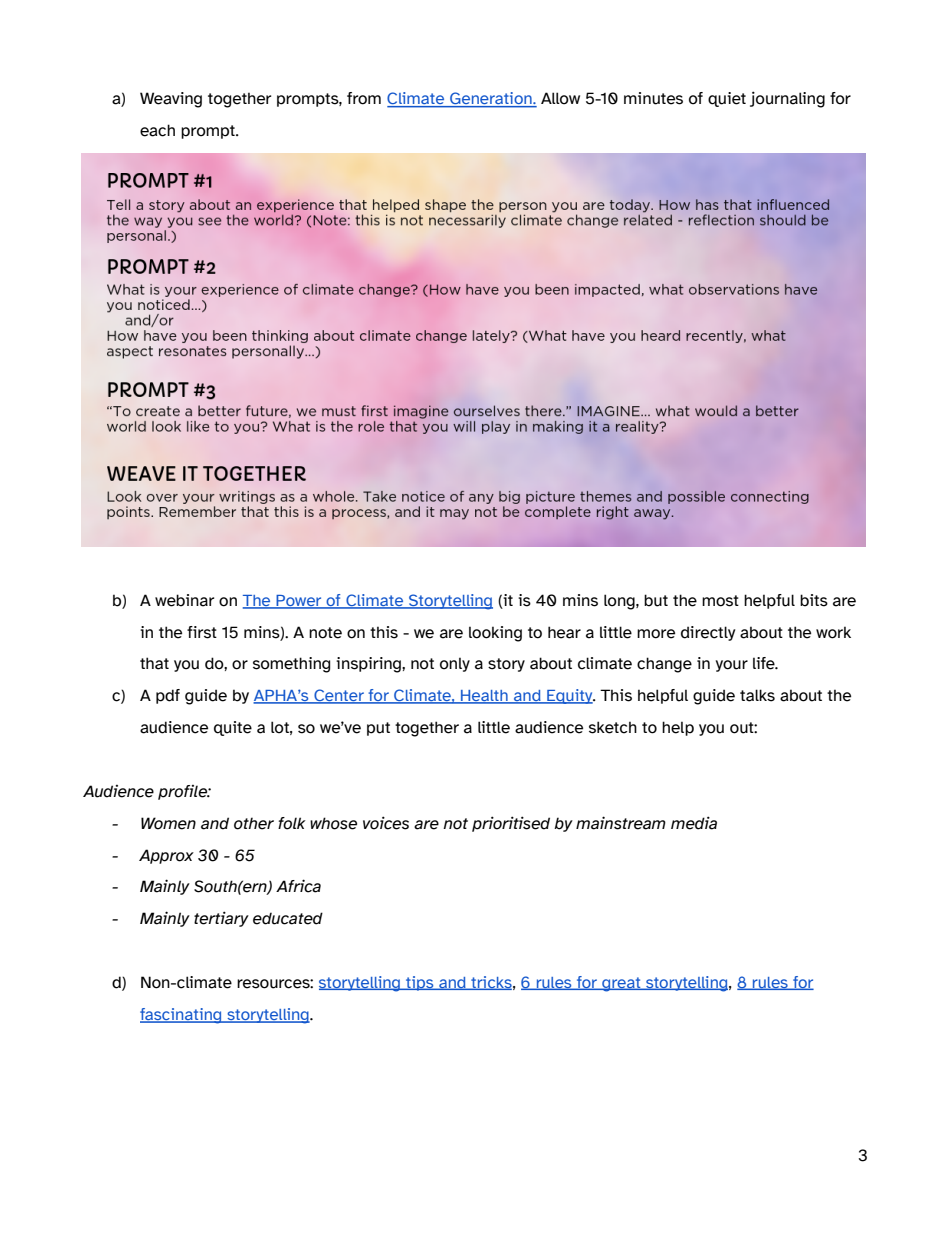 This screenshot has width=952, height=1233. What do you see at coordinates (157, 130) in the screenshot?
I see `each` at bounding box center [157, 130].
